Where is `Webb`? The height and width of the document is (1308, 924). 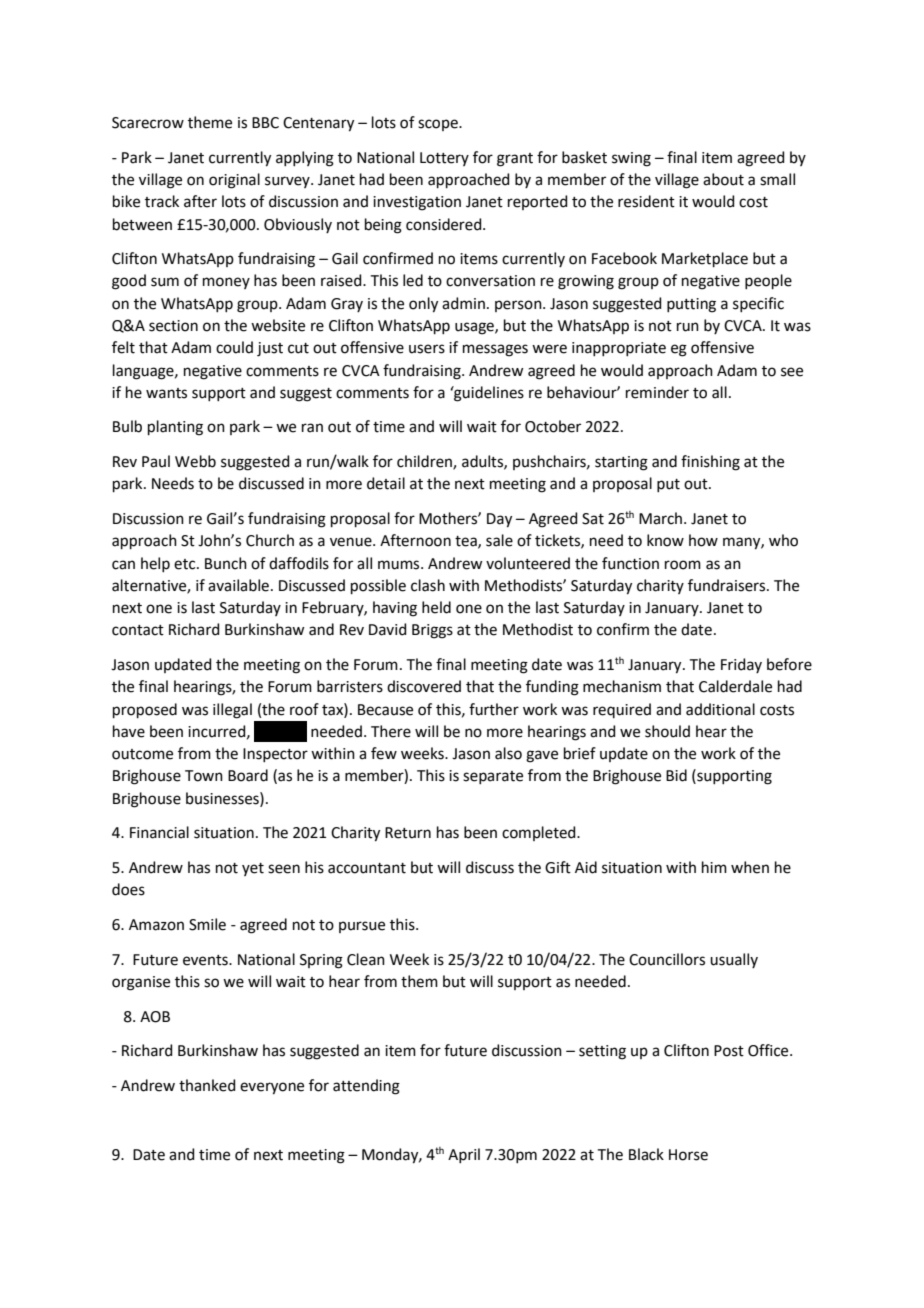 Webb is located at coordinates (195, 461).
